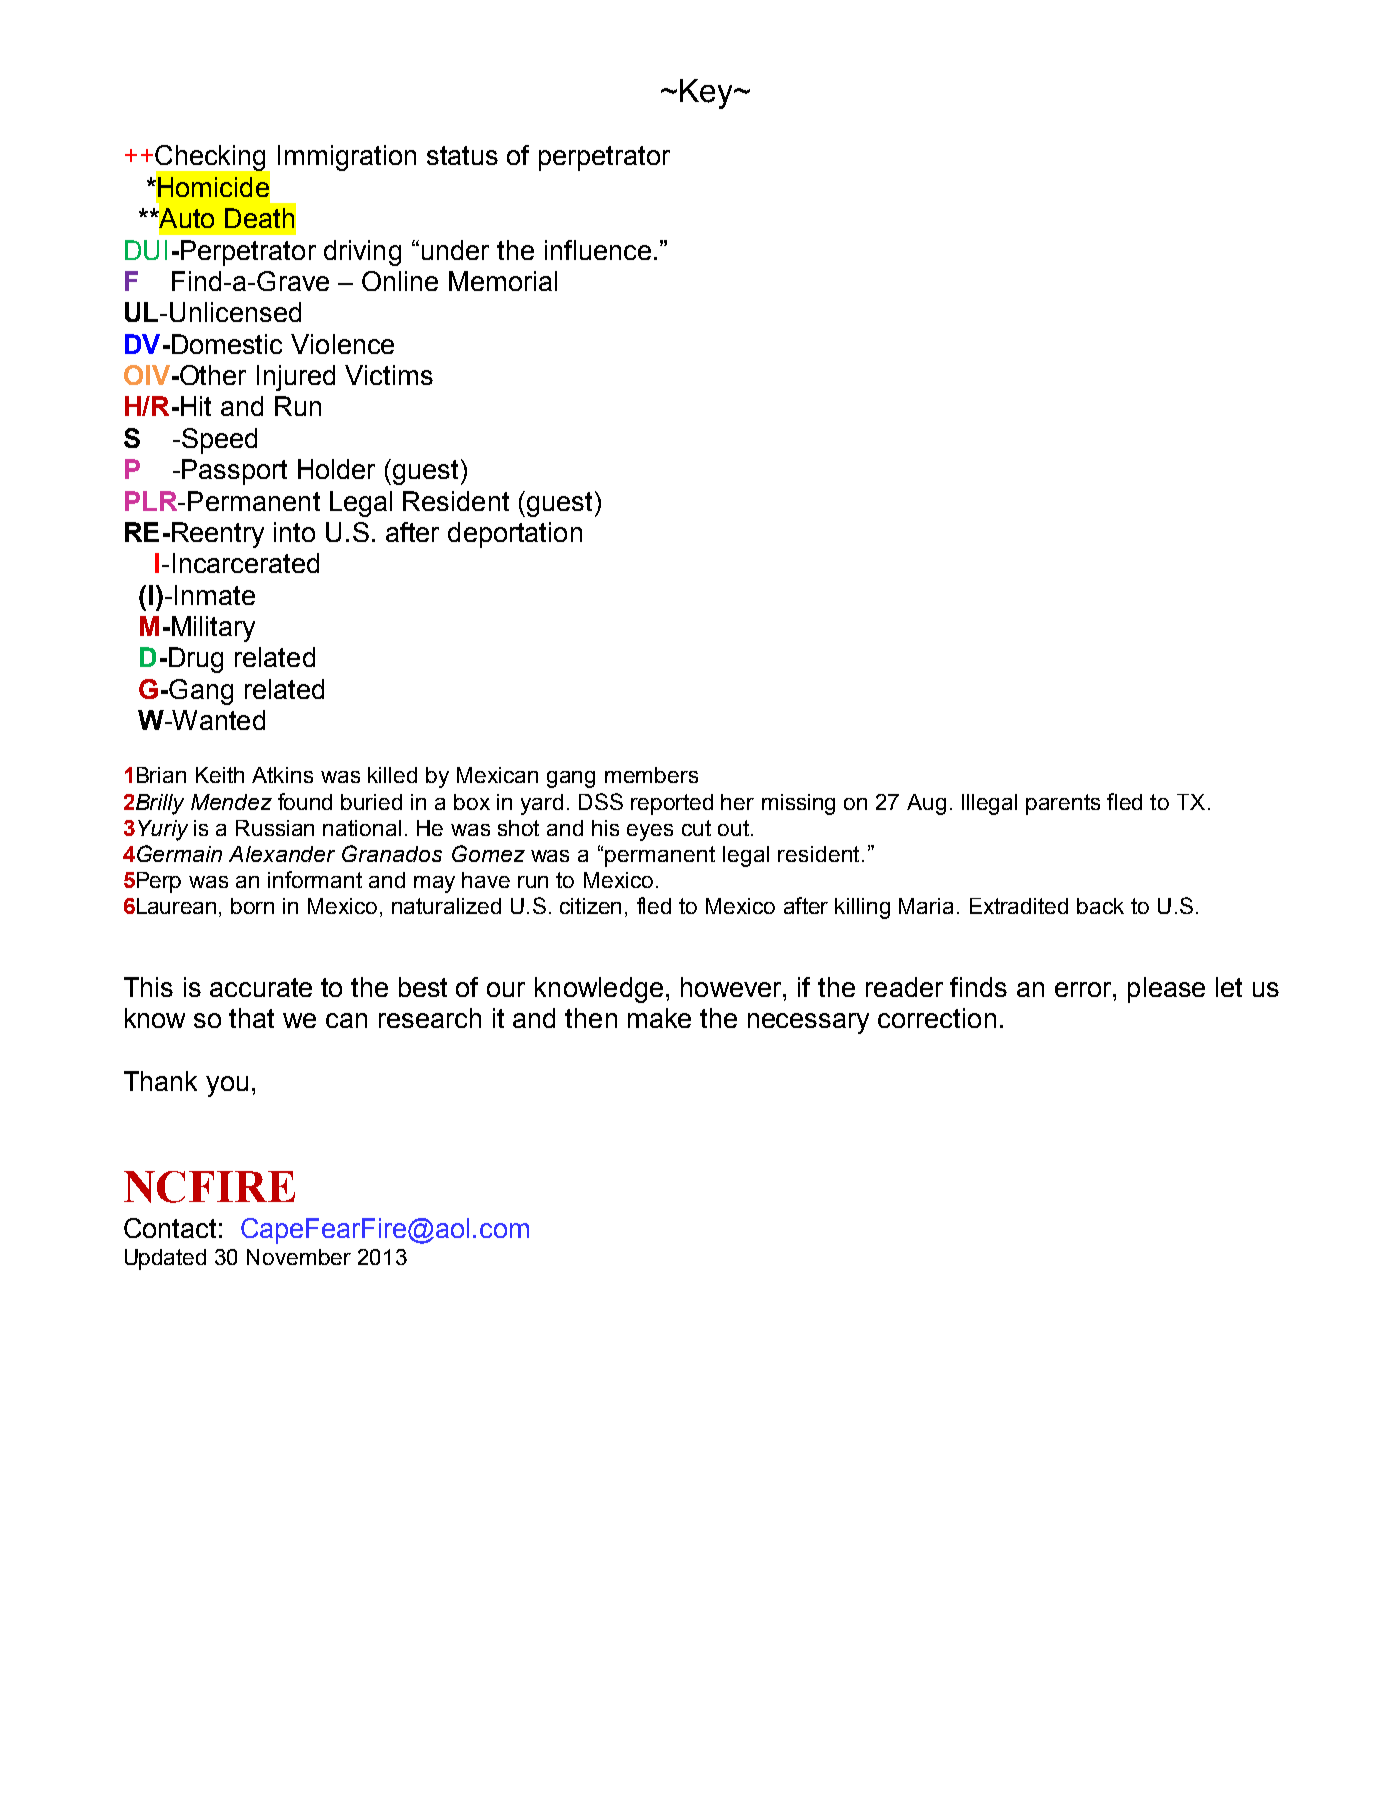 The width and height of the screenshot is (1391, 1801). What do you see at coordinates (299, 1257) in the screenshot?
I see `November` at bounding box center [299, 1257].
